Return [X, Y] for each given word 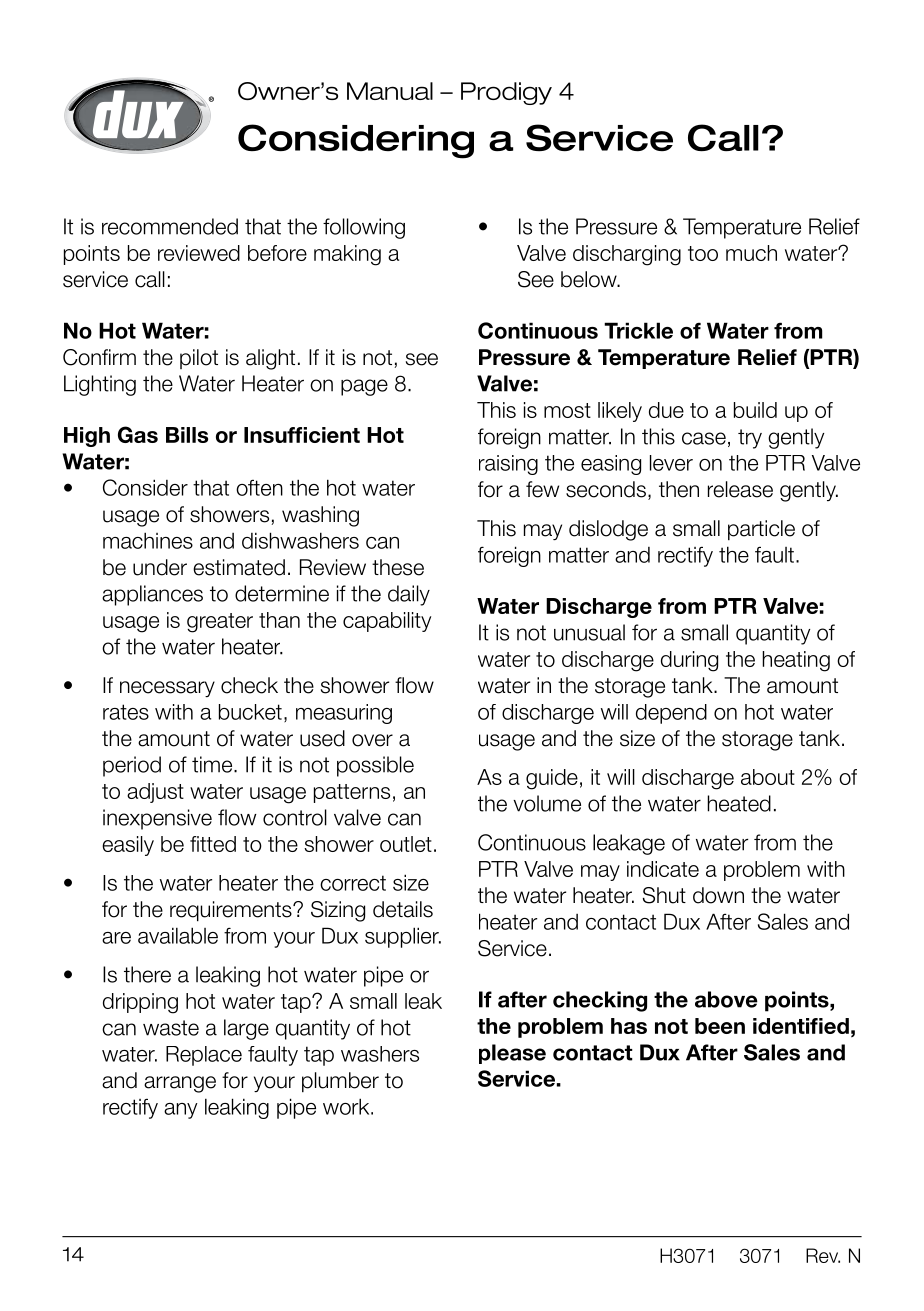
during [689, 661]
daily [409, 595]
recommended [170, 226]
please [512, 1054]
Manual [390, 91]
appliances [152, 595]
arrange [180, 1084]
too [703, 253]
